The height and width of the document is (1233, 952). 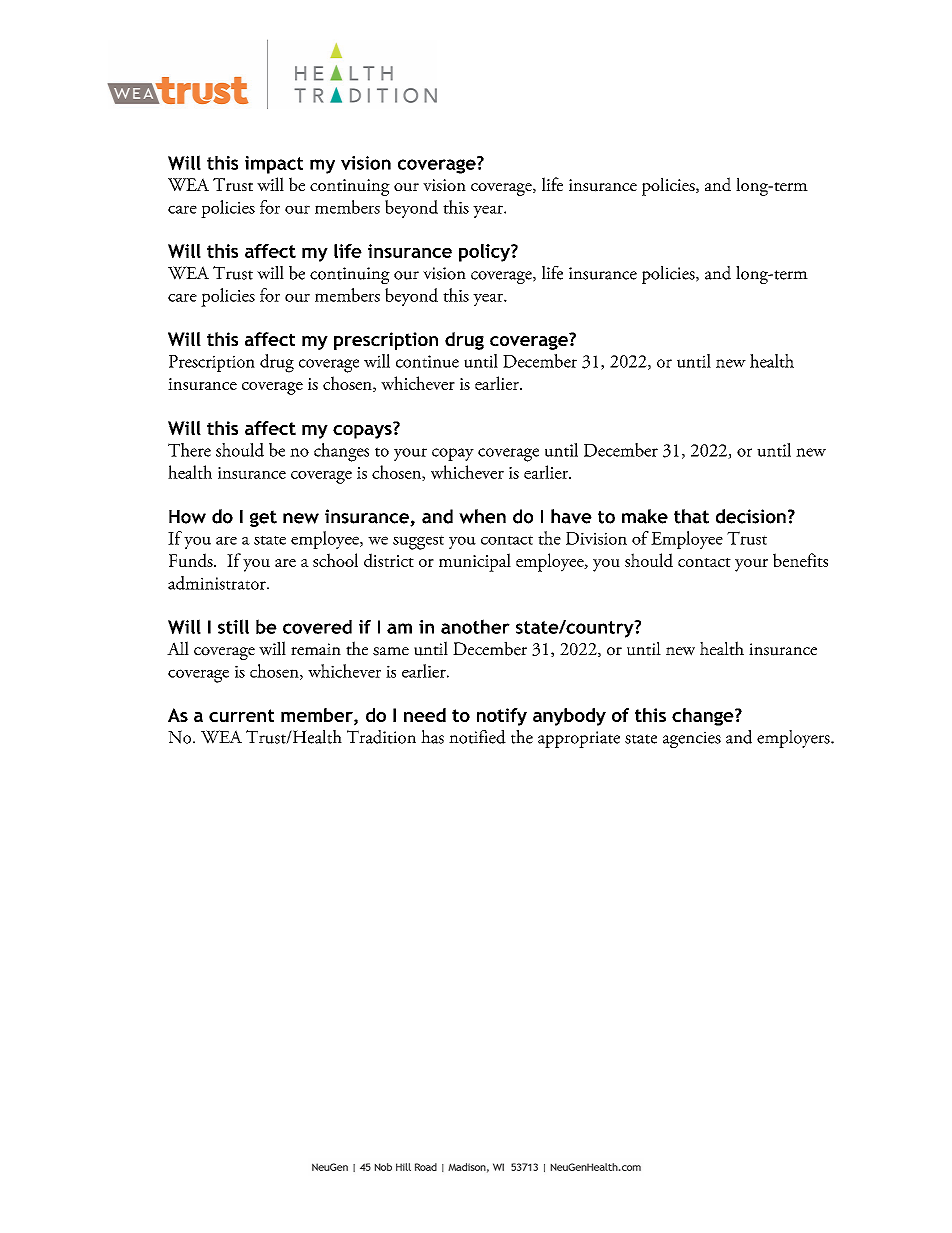 I want to click on current, so click(x=241, y=715).
